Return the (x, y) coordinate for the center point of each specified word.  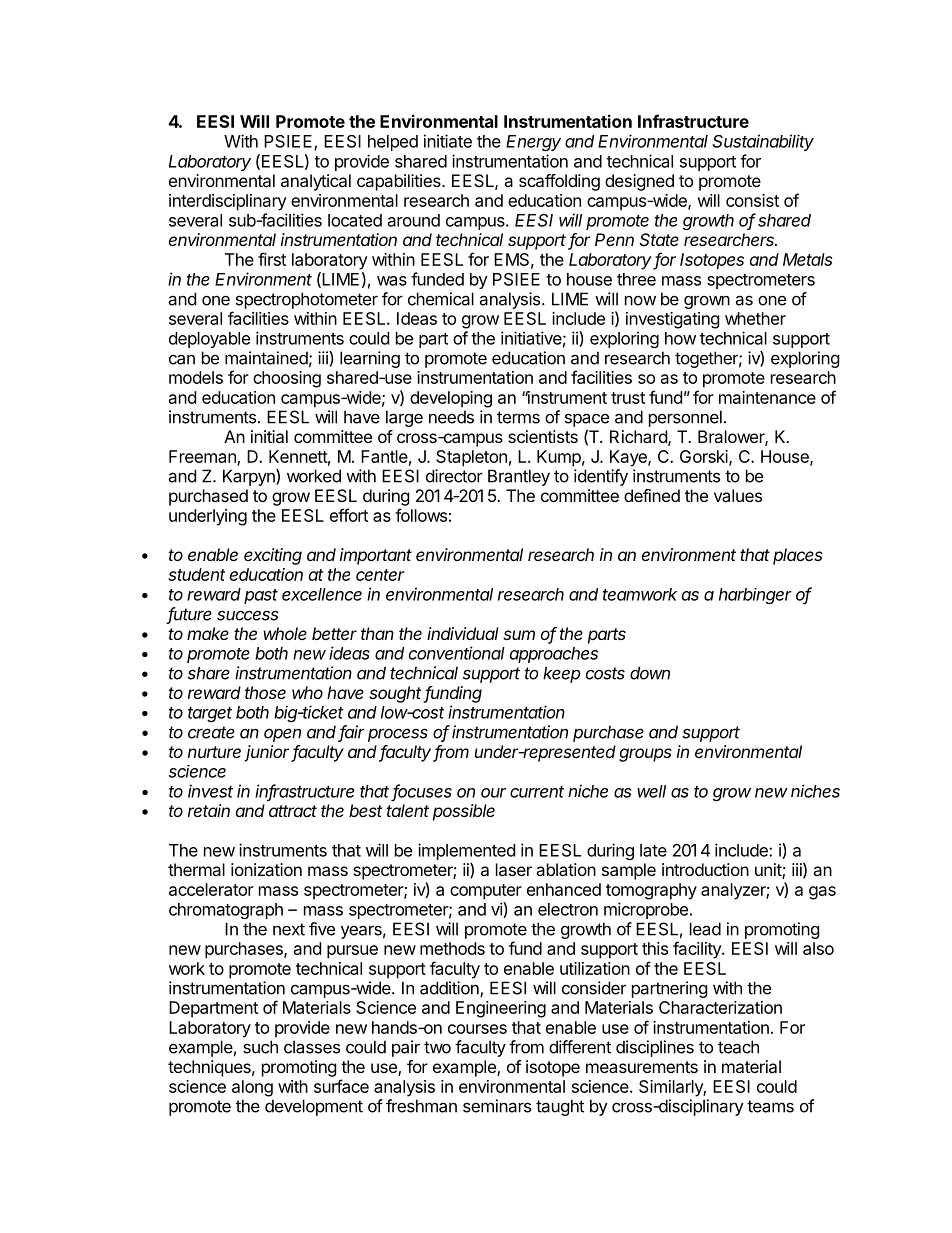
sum (519, 635)
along (252, 1088)
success (248, 615)
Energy (533, 143)
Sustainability (763, 142)
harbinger (755, 596)
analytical (316, 182)
